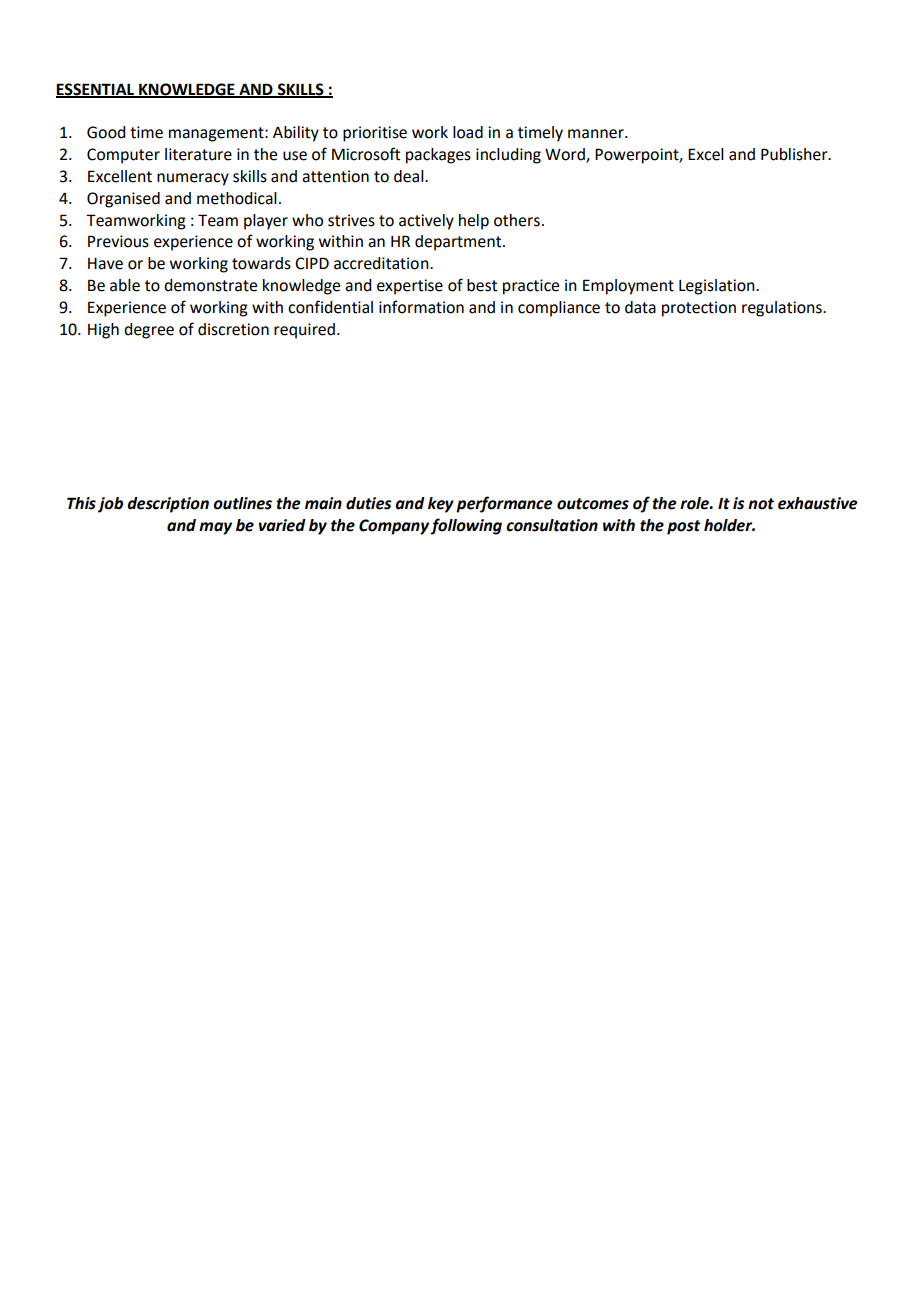 The image size is (924, 1308). Describe the element at coordinates (761, 504) in the page. I see `not` at that location.
